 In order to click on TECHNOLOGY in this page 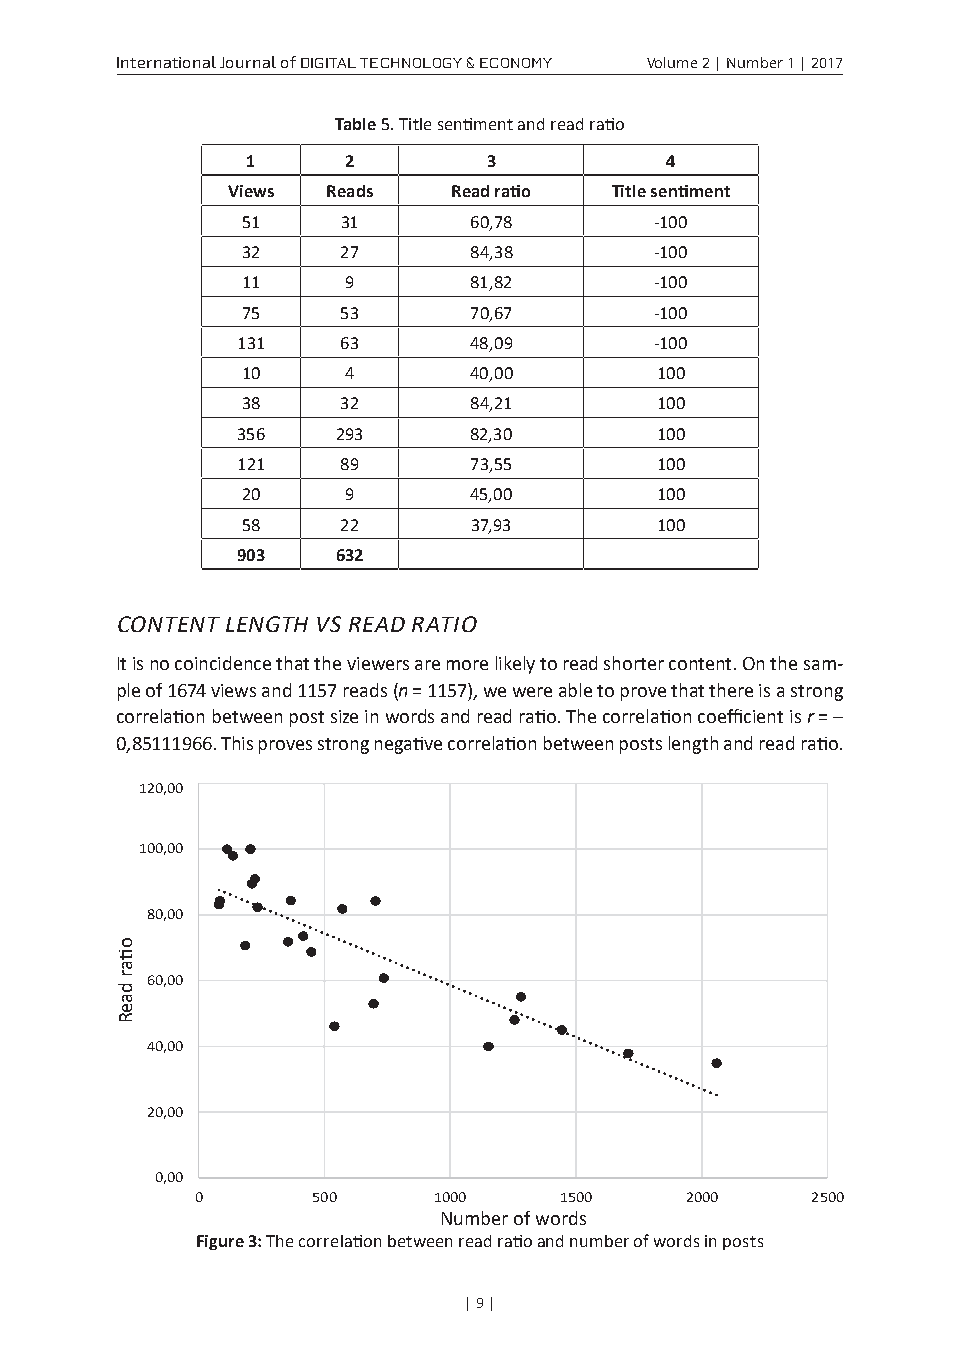, I will do `click(411, 63)`.
